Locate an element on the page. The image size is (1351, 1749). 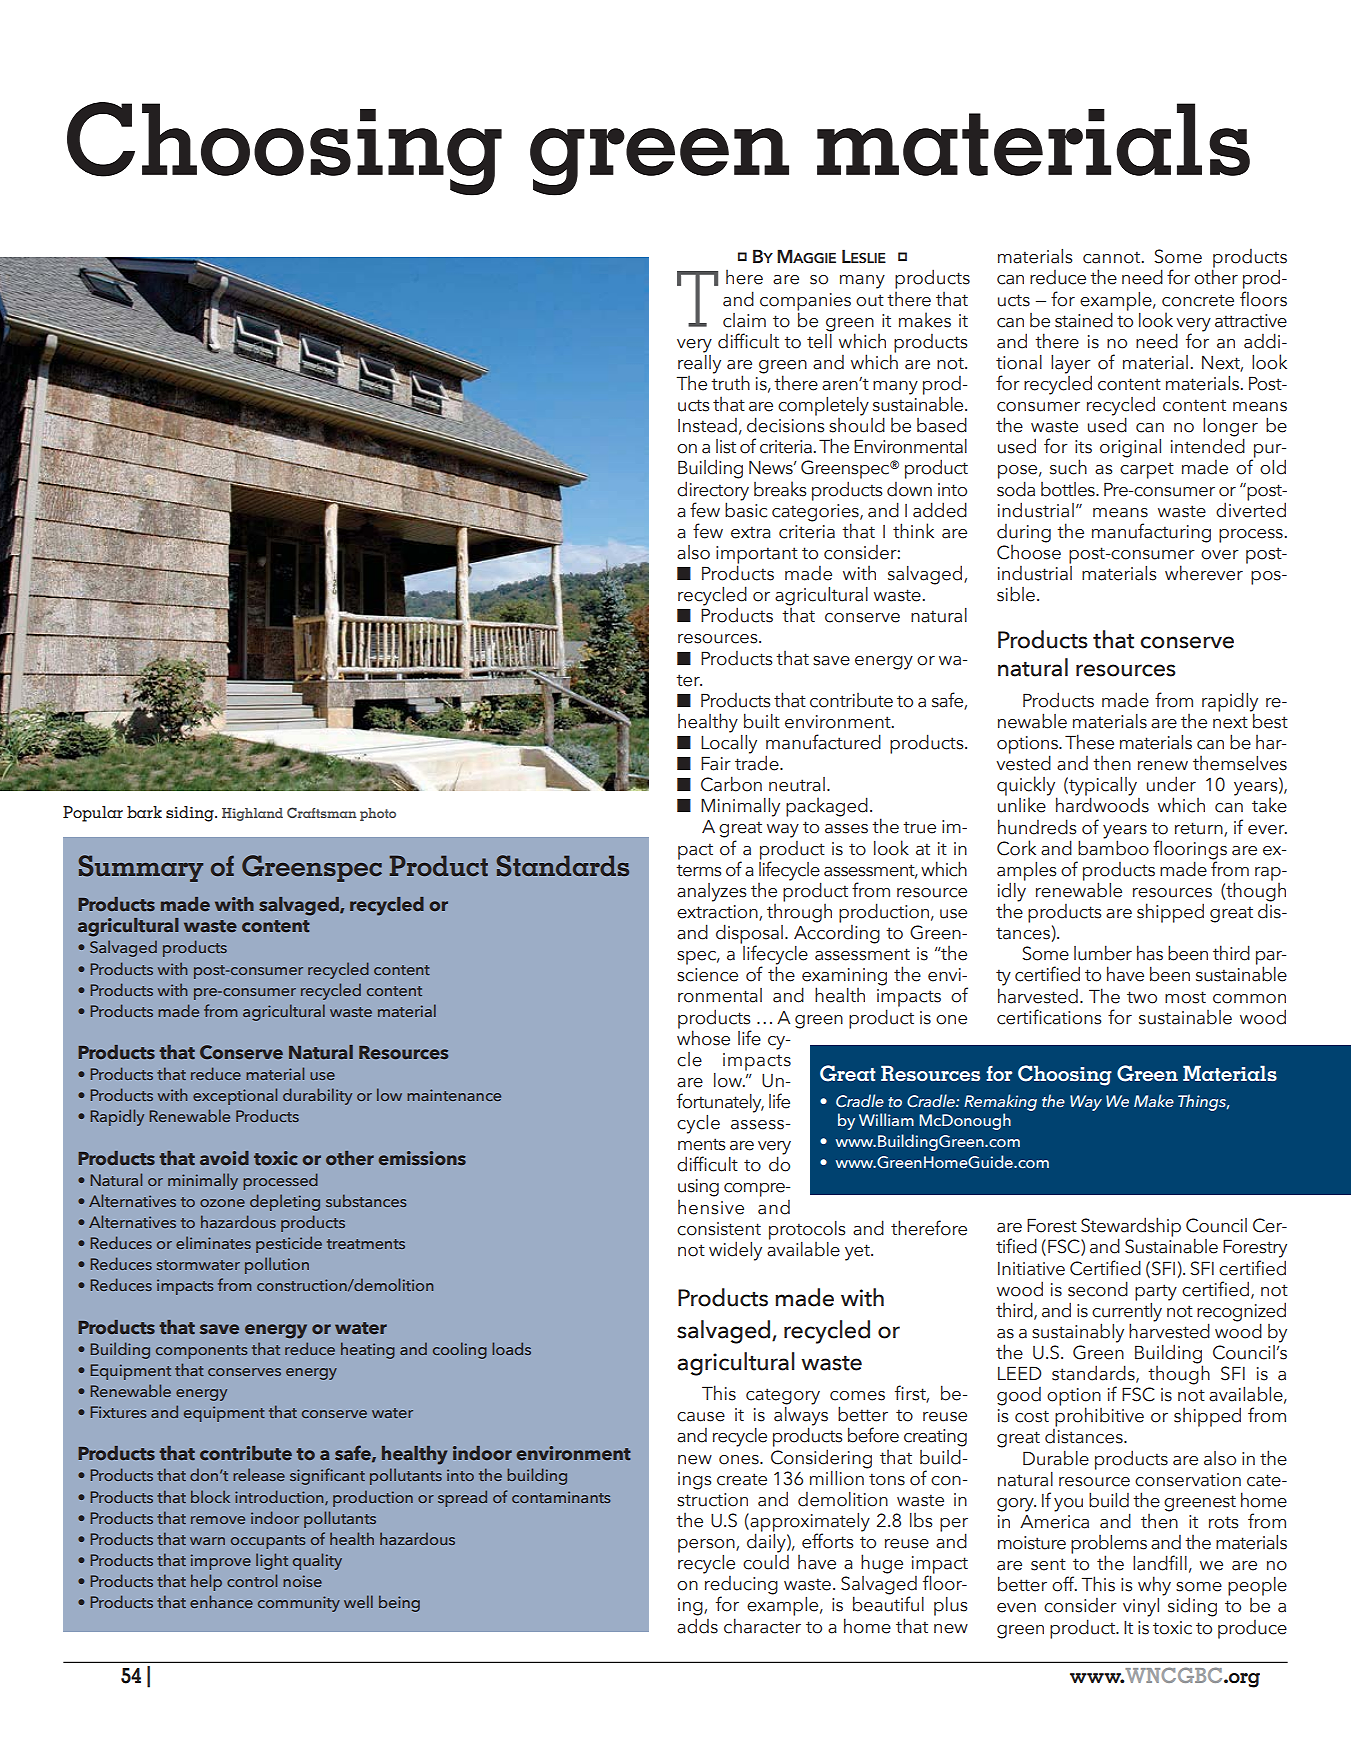
science is located at coordinates (707, 975).
